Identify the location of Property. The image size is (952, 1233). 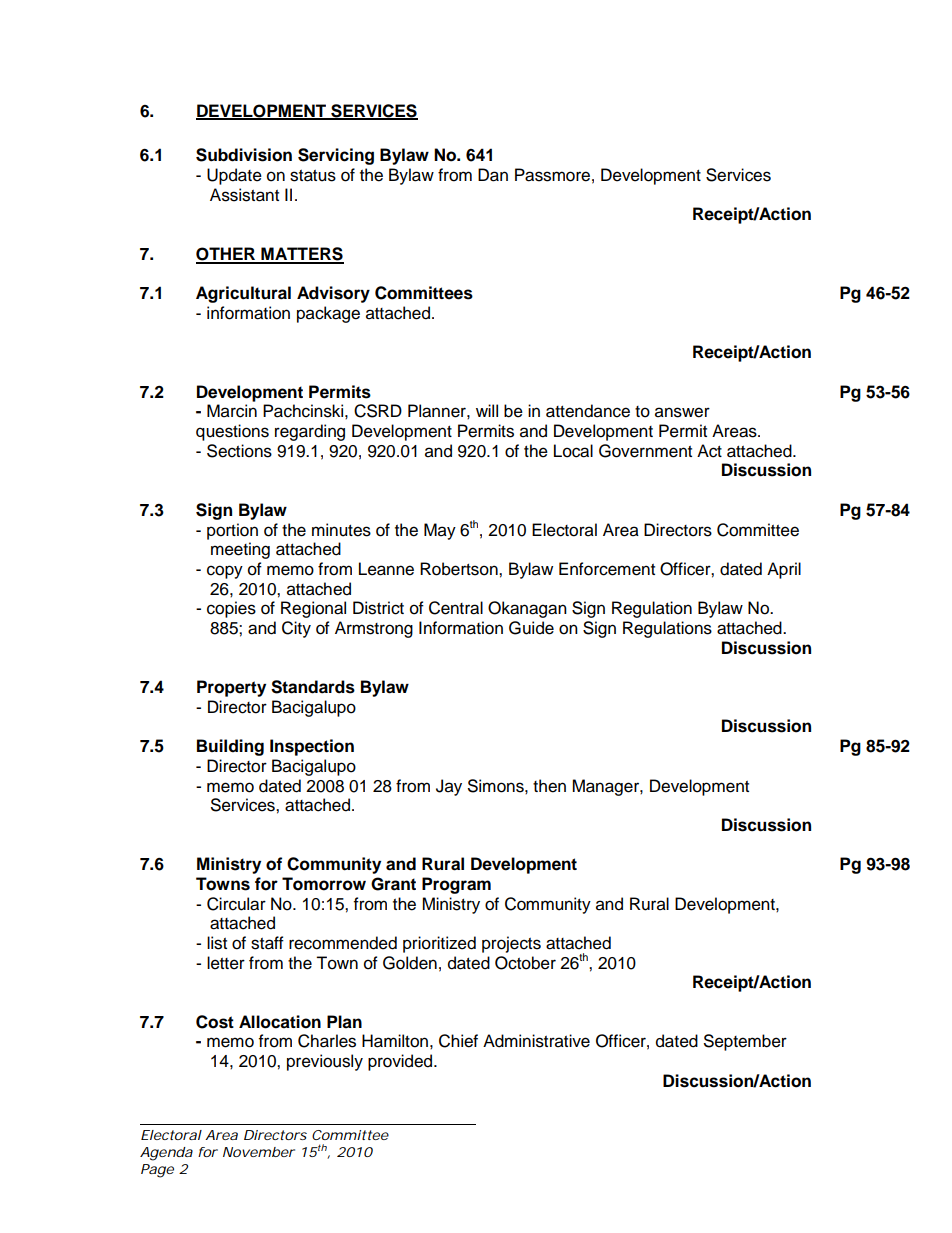
(231, 688).
